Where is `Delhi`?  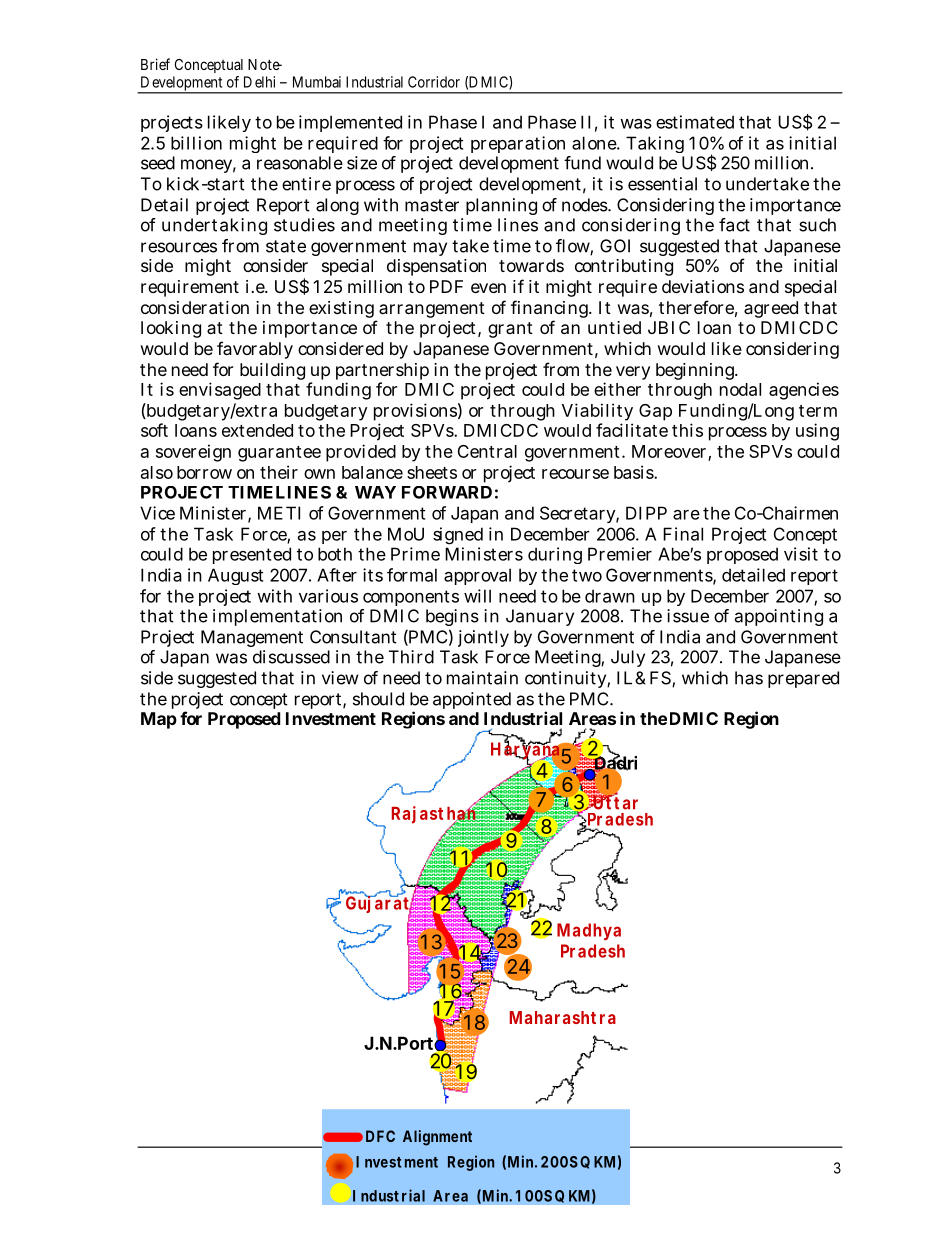
Delhi is located at coordinates (259, 82).
